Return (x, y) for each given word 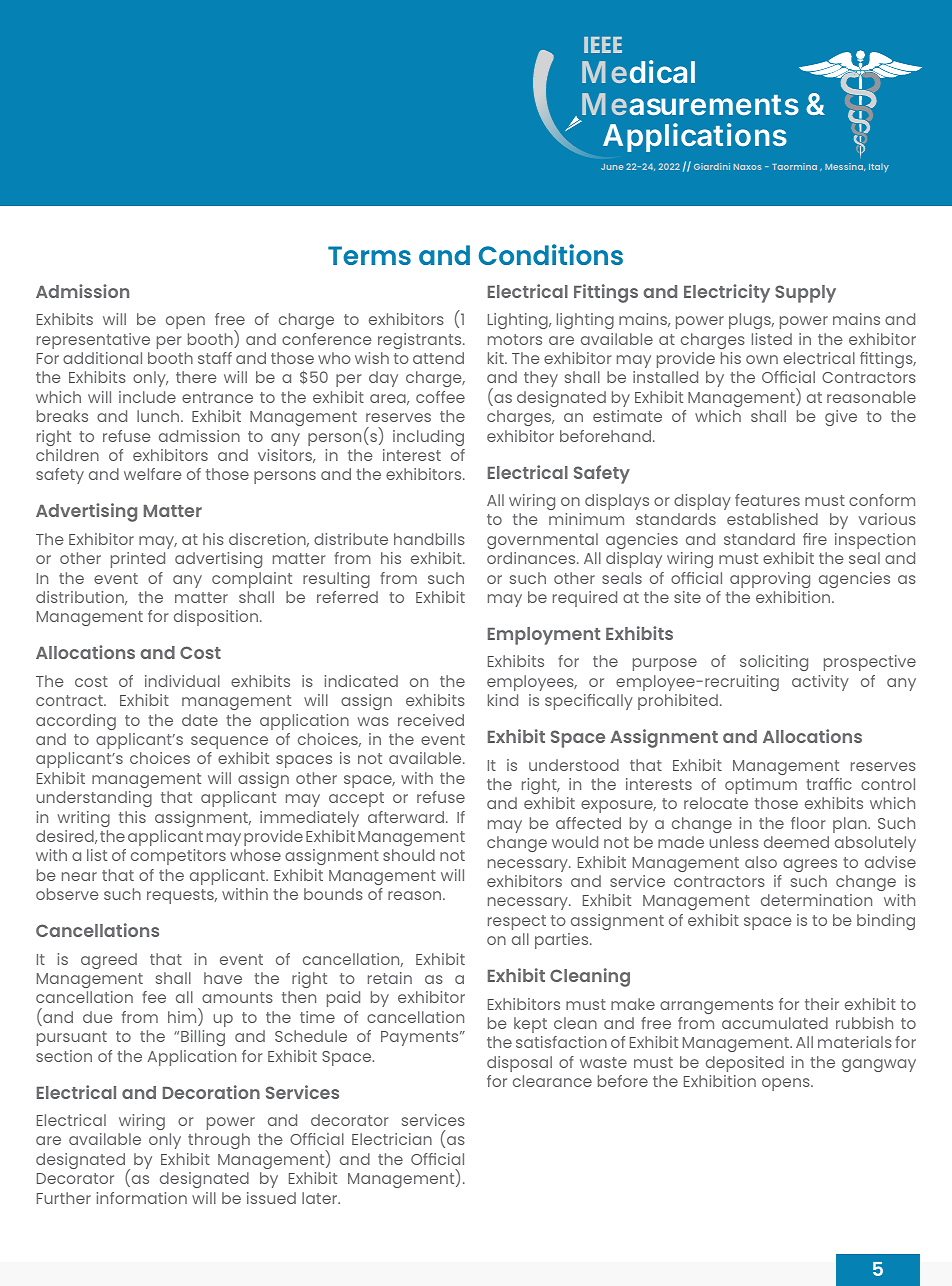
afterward (406, 817)
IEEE (603, 45)
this (132, 817)
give (841, 418)
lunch (159, 416)
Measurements (690, 104)
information (142, 1198)
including (428, 438)
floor (808, 823)
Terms (369, 255)
